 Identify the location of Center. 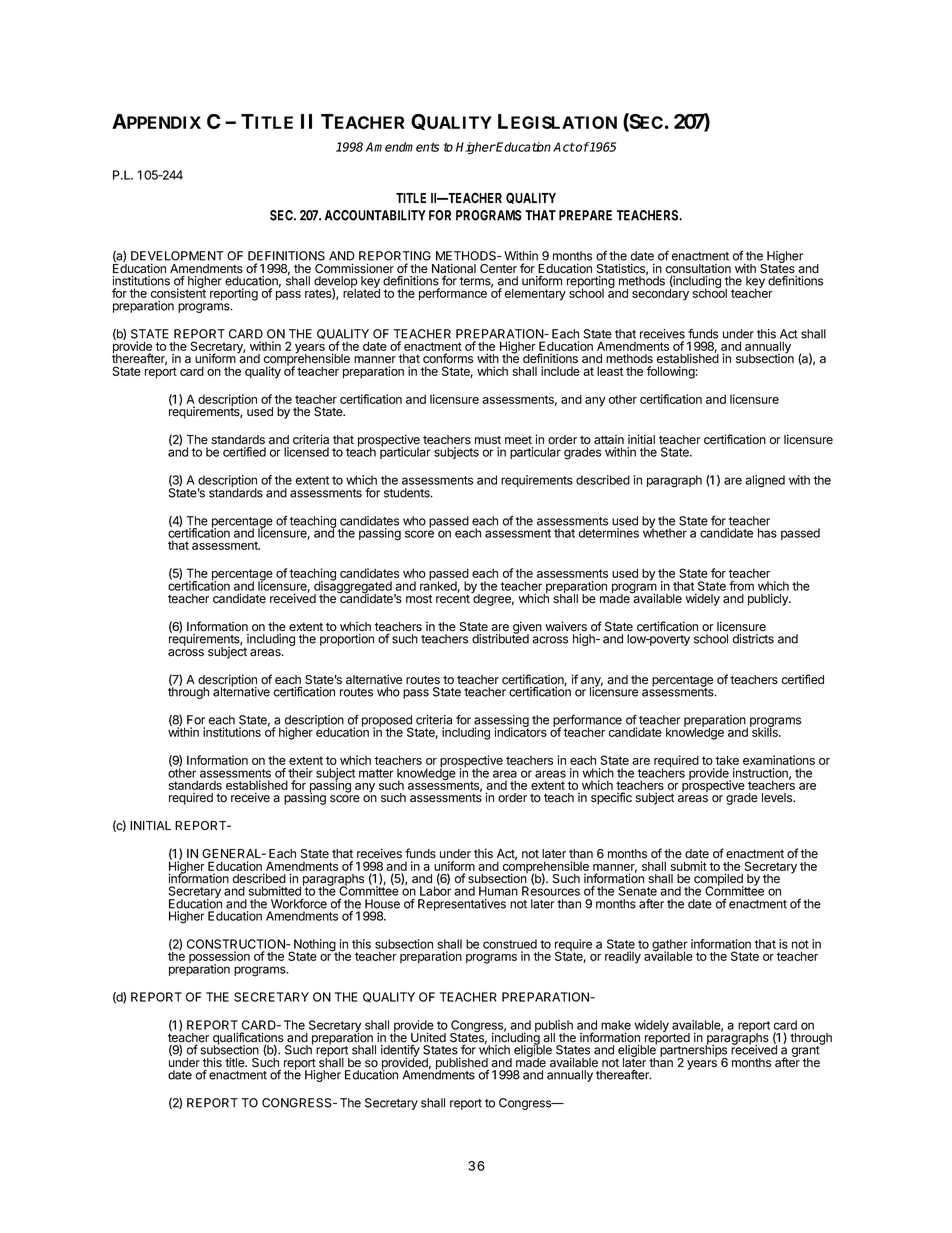
(498, 269).
